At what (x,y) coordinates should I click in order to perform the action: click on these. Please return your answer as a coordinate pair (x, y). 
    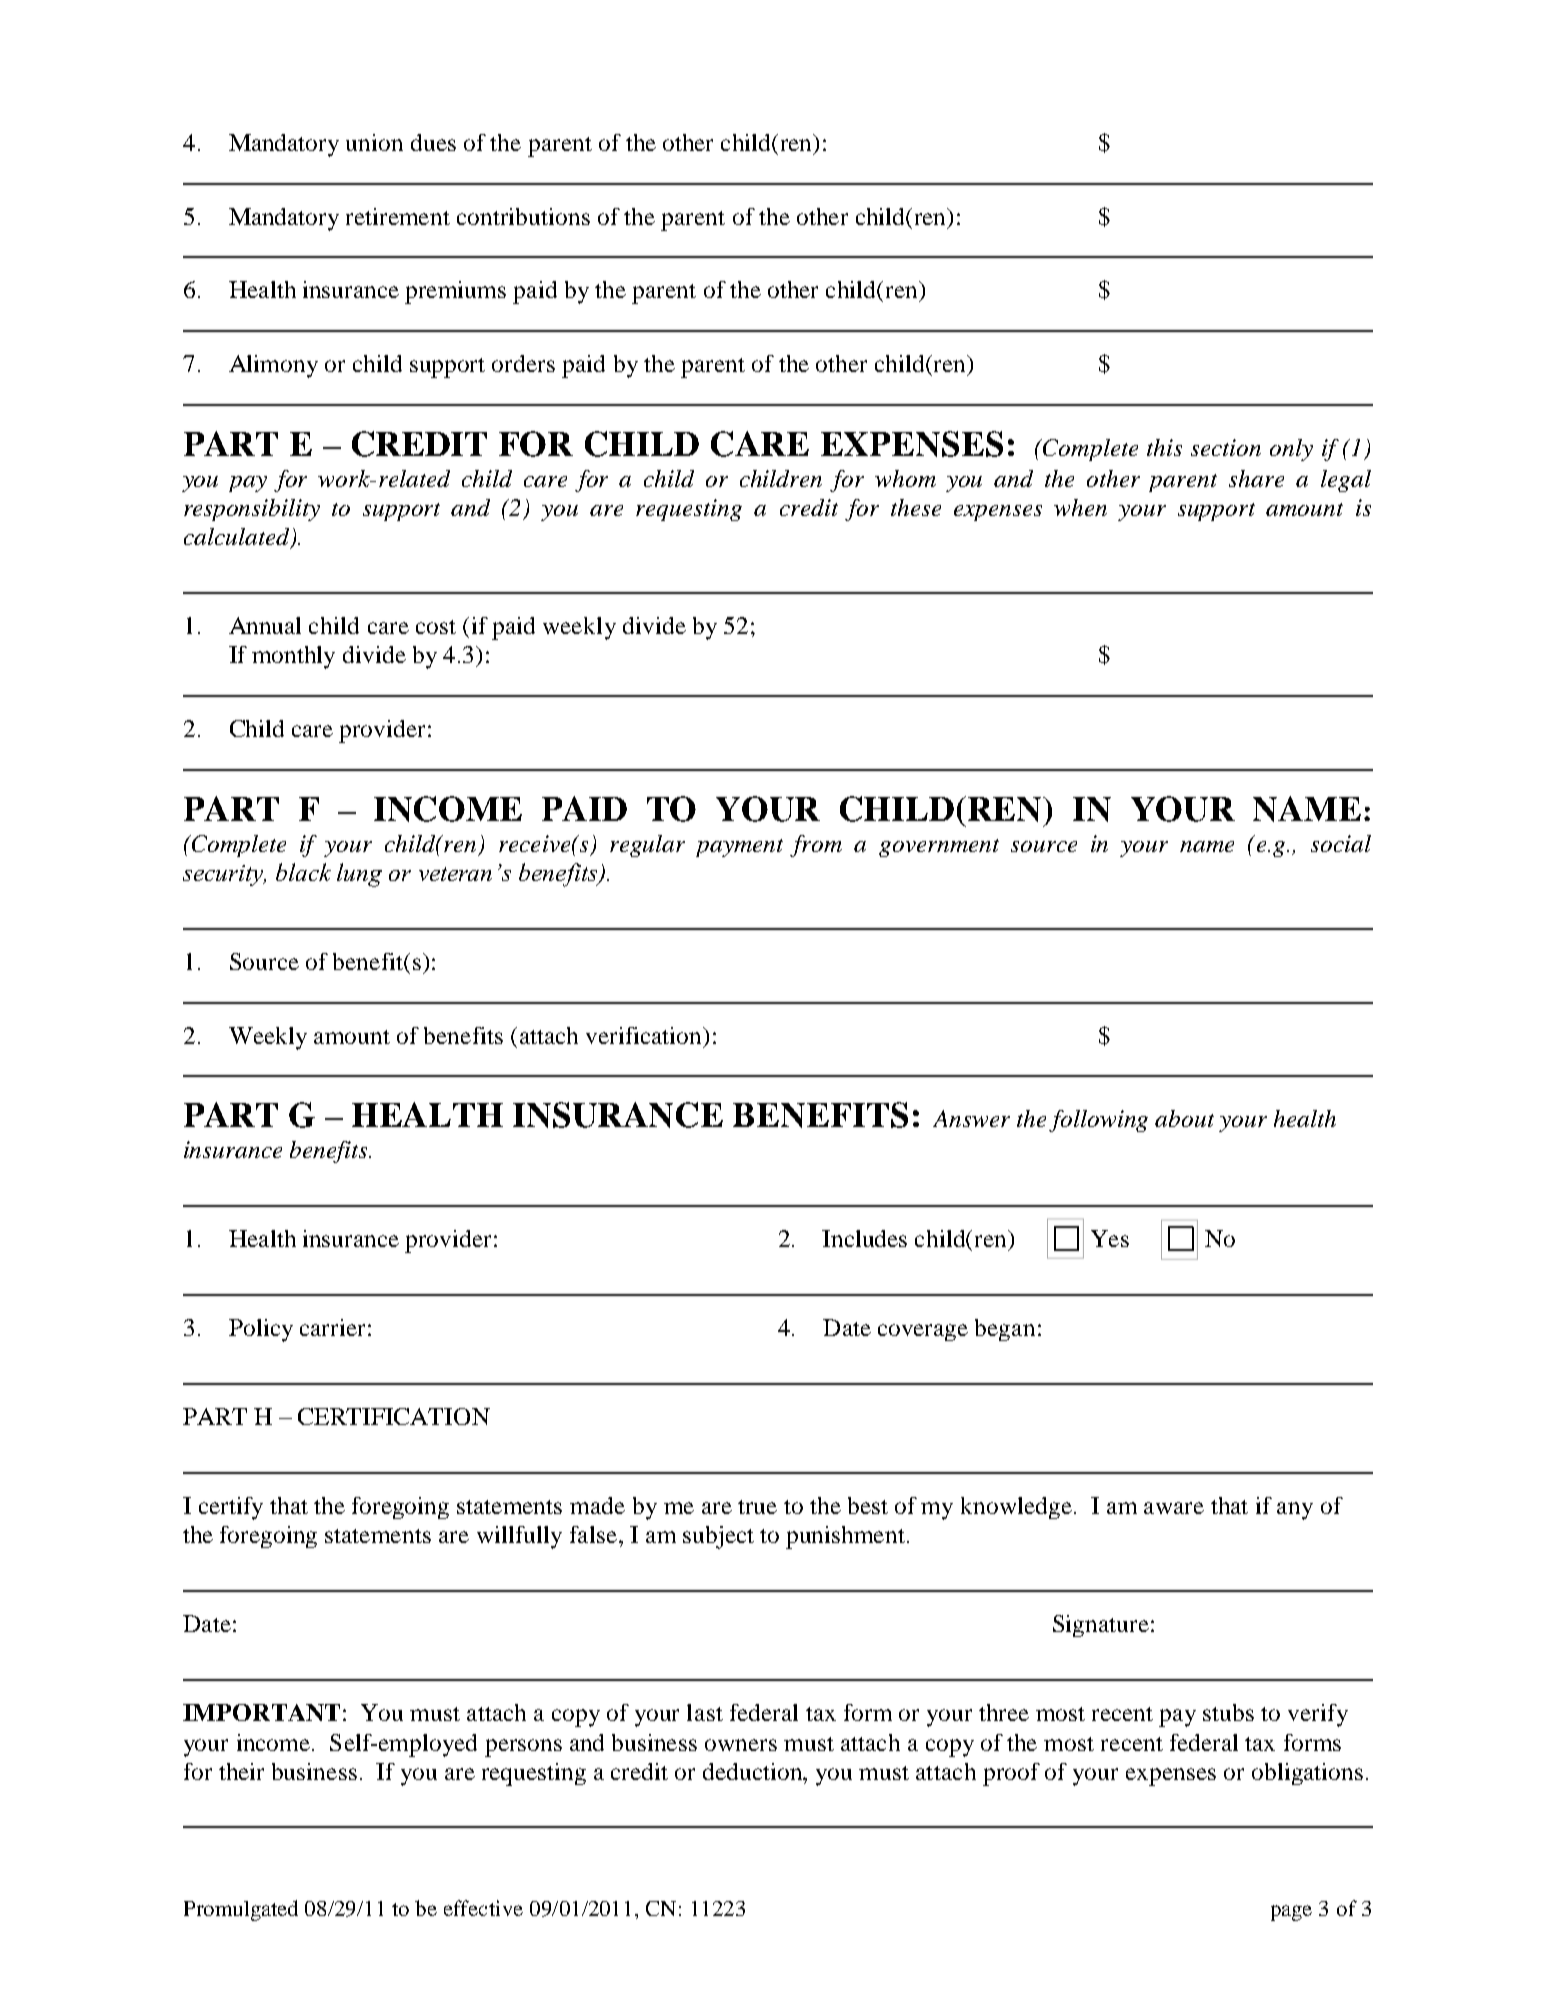
    Looking at the image, I should click on (916, 507).
